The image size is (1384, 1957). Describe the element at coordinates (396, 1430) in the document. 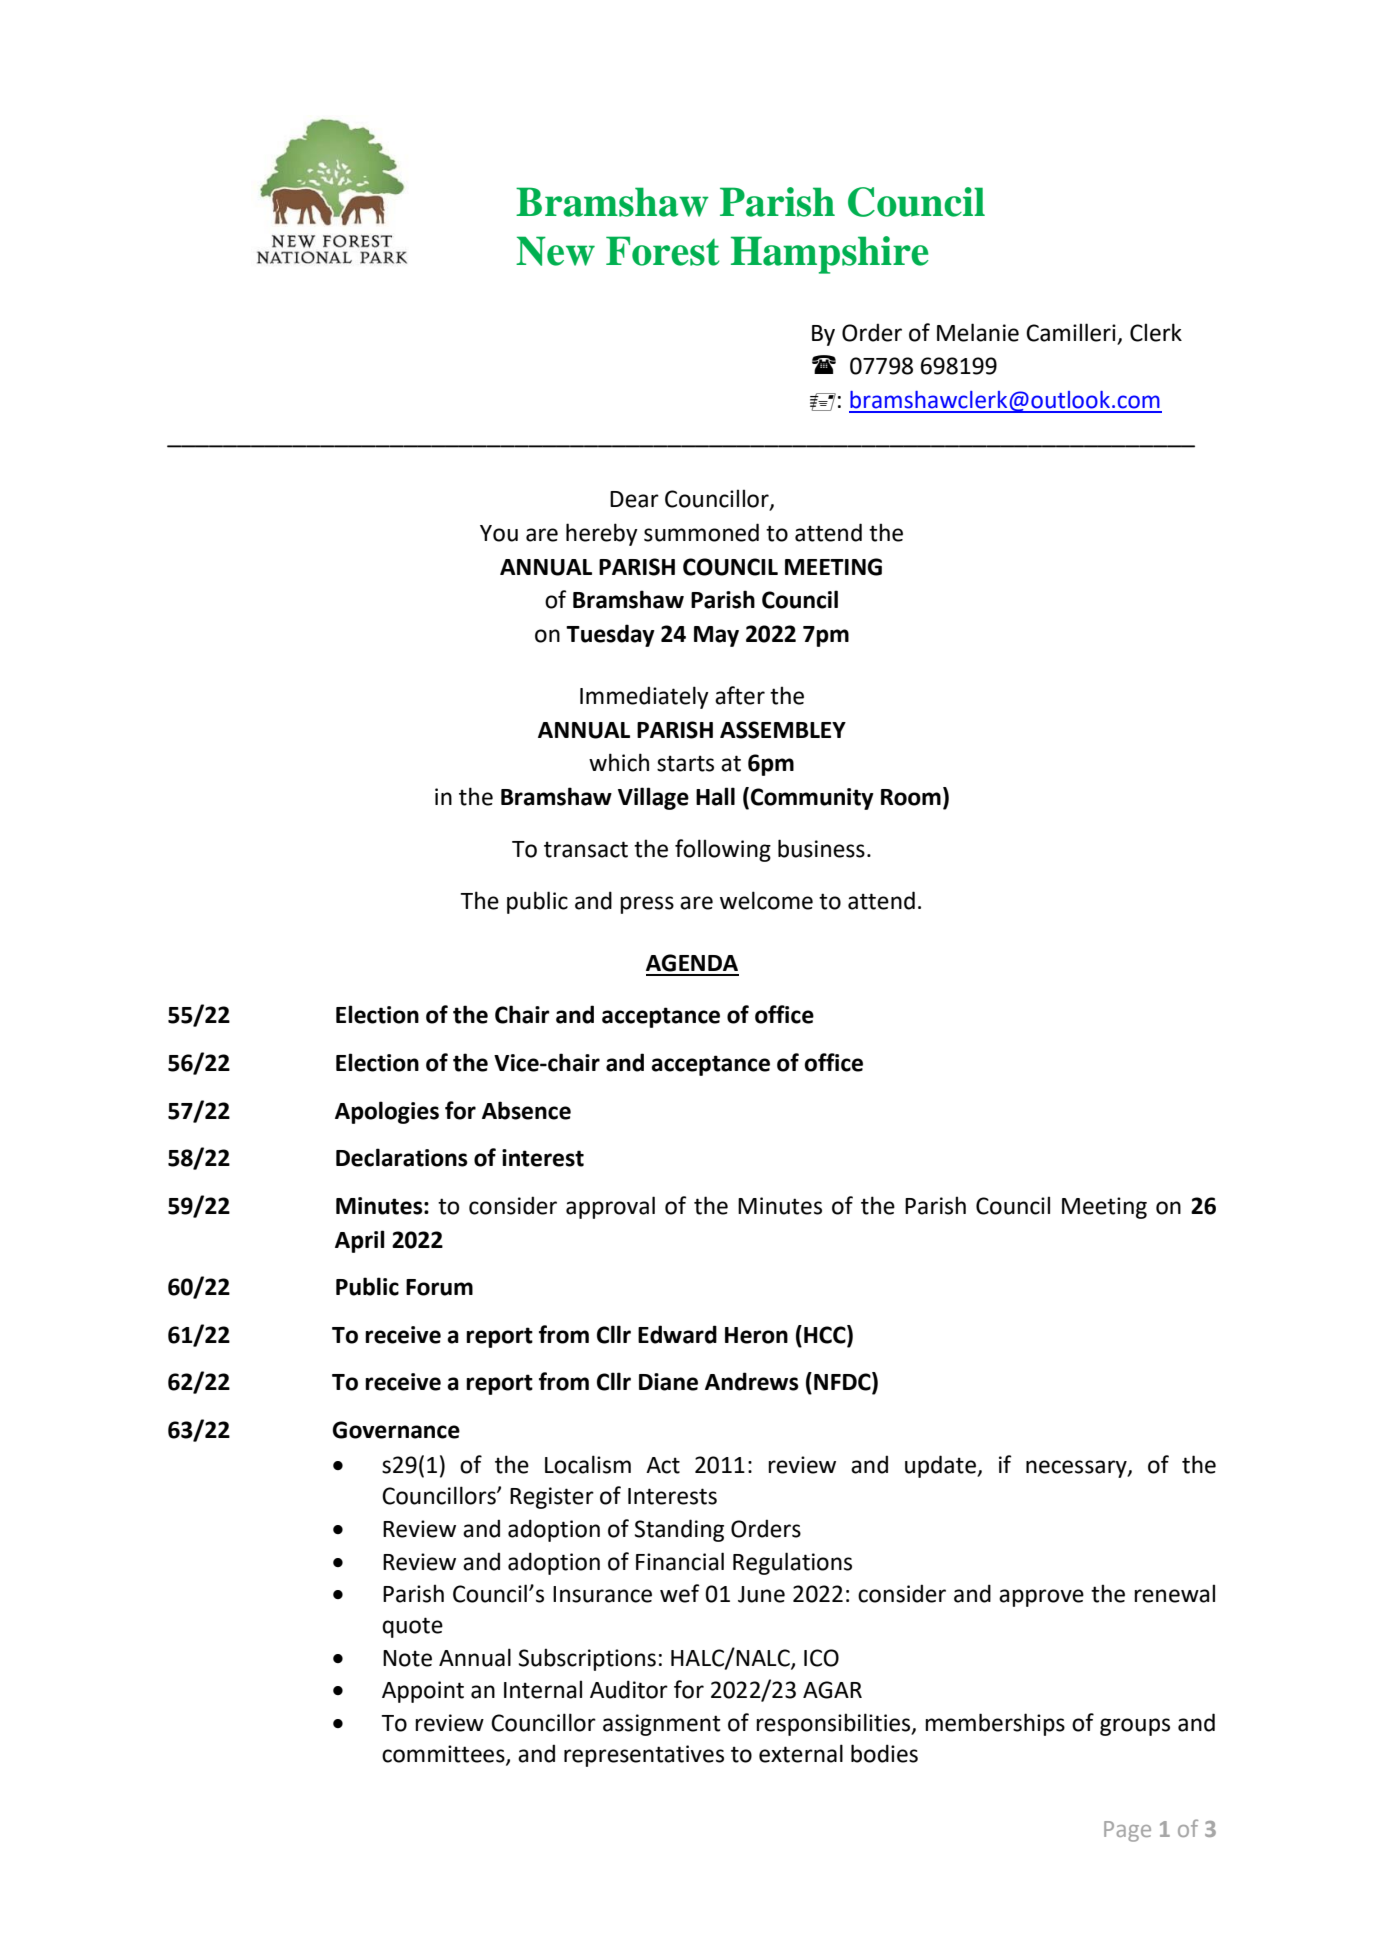

I see `Governance` at that location.
